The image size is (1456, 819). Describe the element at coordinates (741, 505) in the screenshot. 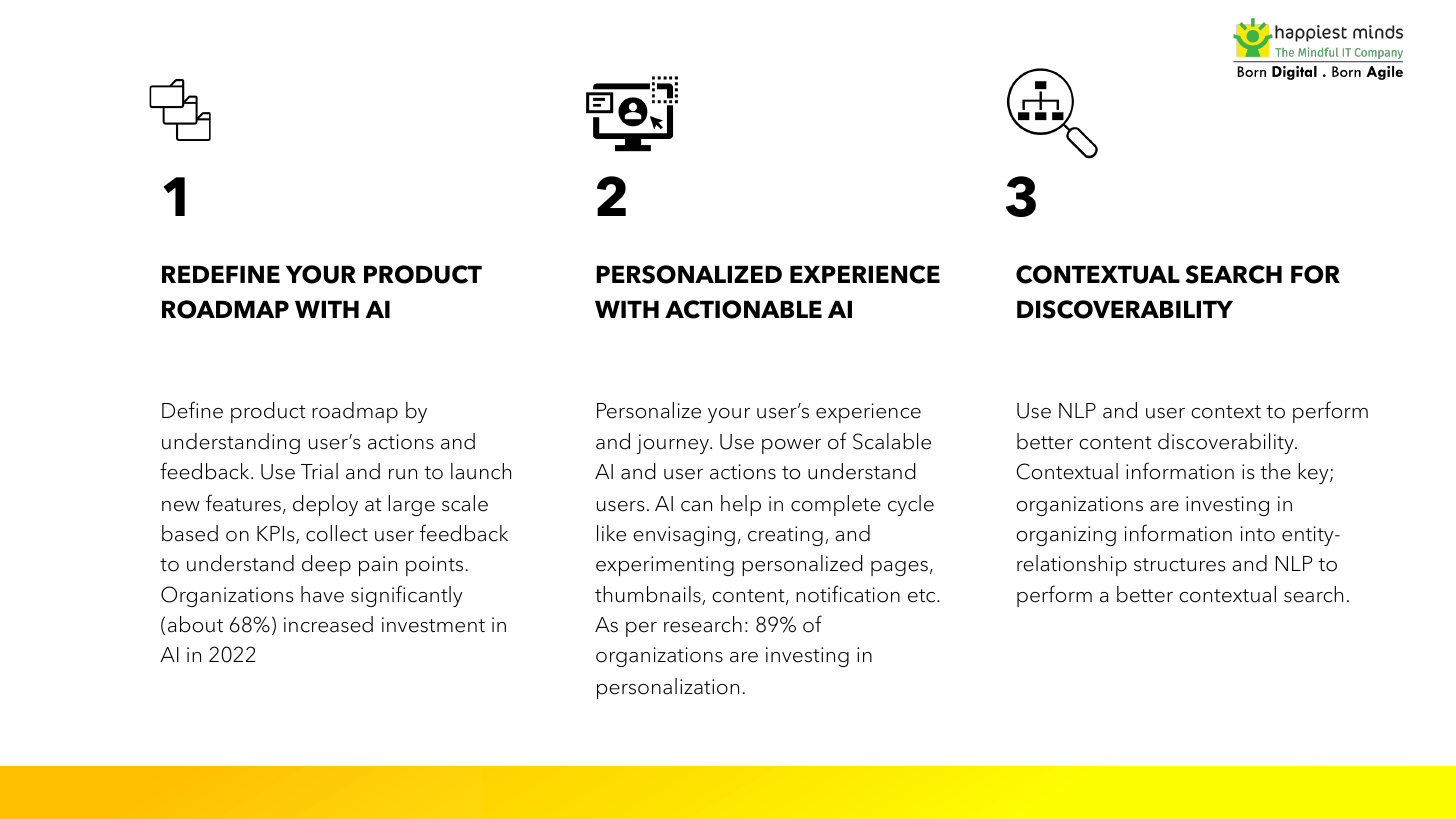

I see `help` at that location.
